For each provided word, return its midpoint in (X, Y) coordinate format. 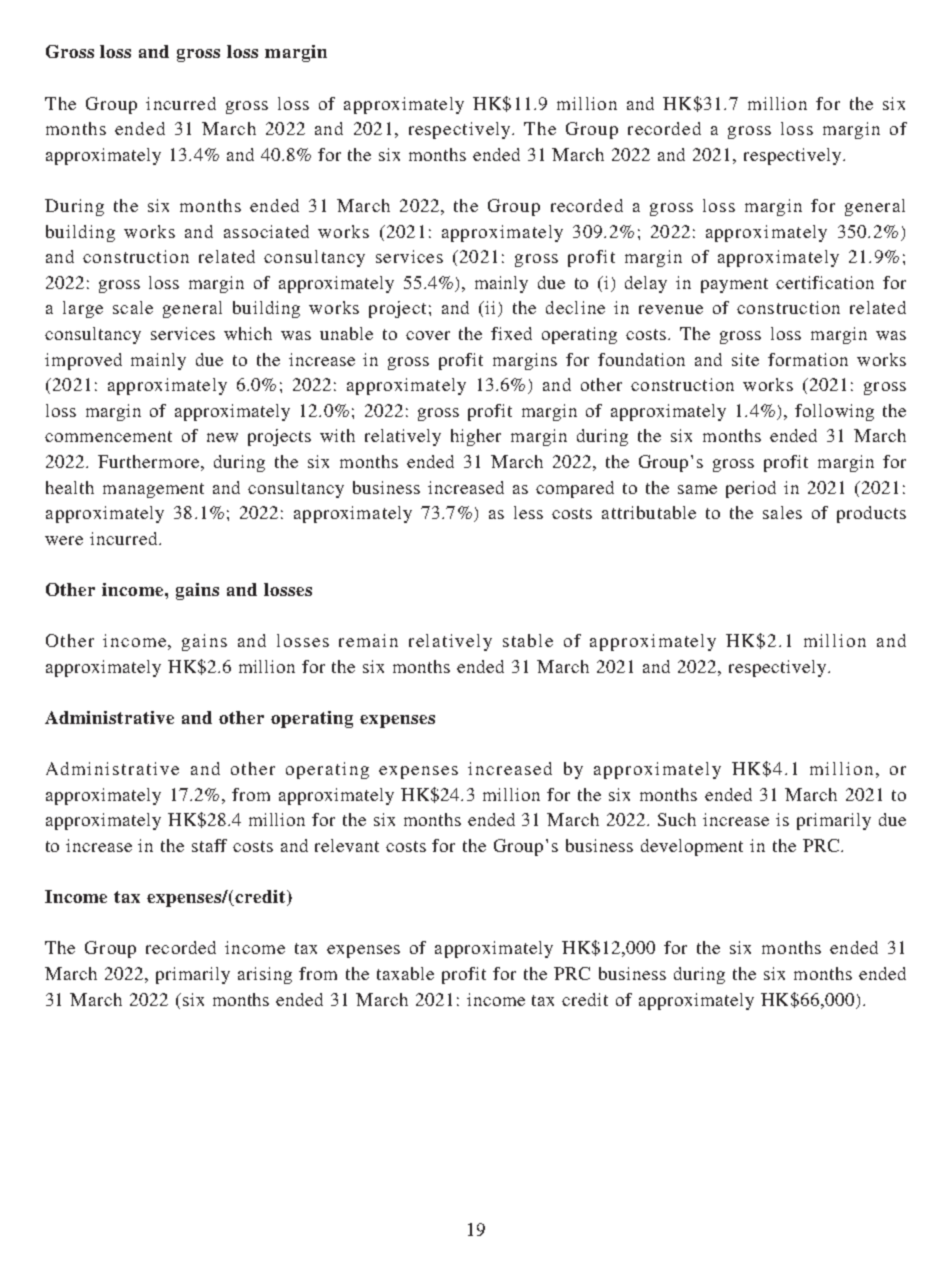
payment (734, 285)
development (692, 847)
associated (266, 231)
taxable (405, 973)
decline (575, 307)
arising (265, 975)
